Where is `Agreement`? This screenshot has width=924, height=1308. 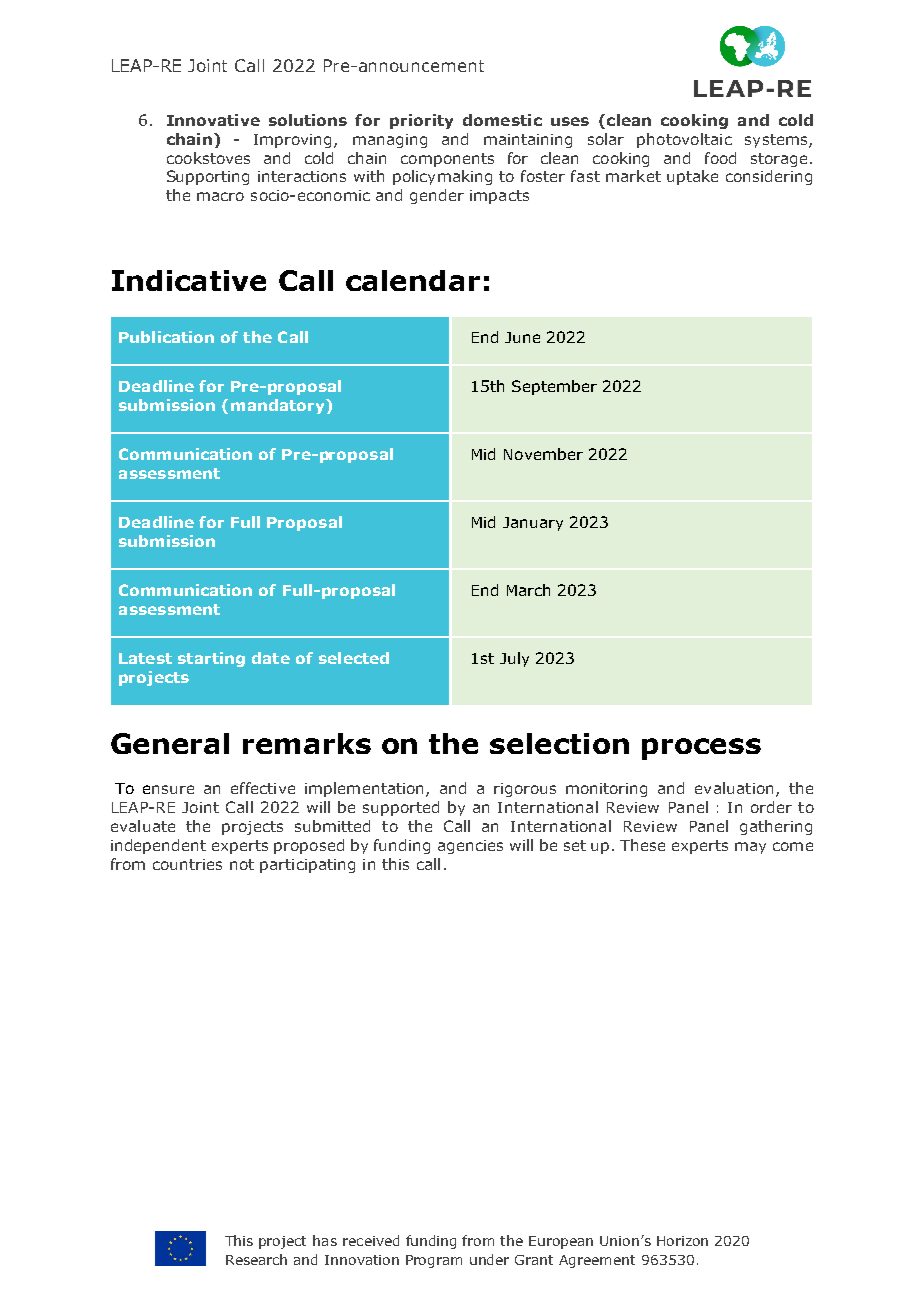 Agreement is located at coordinates (597, 1261).
